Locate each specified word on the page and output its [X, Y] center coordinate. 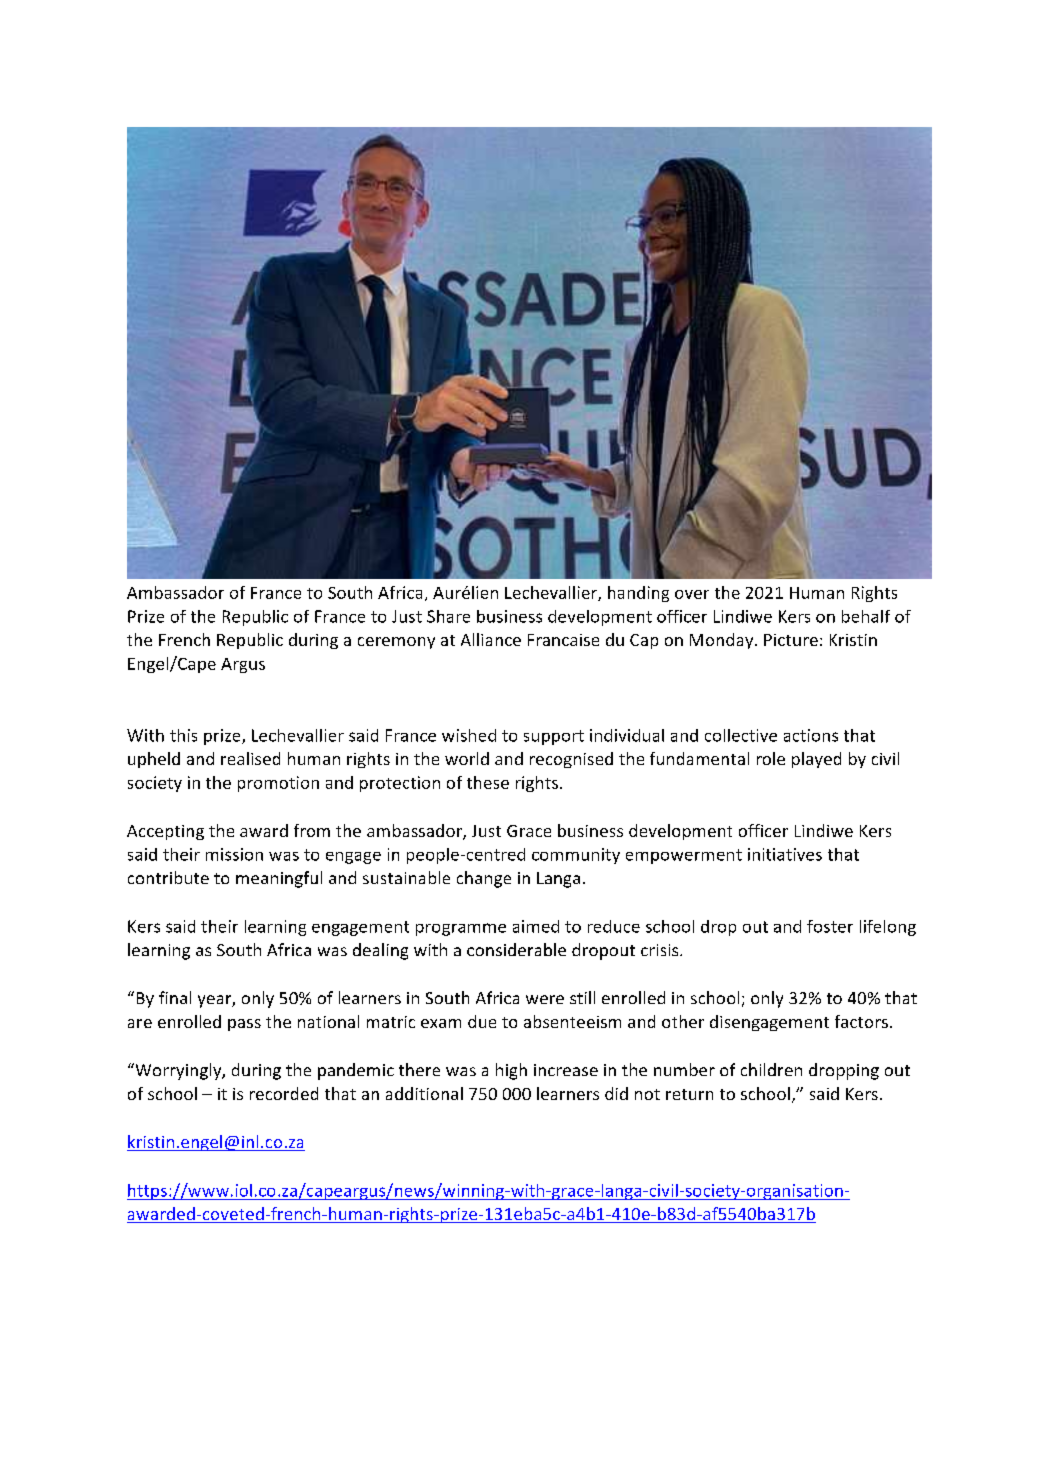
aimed [536, 926]
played [816, 760]
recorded [284, 1093]
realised [250, 758]
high [511, 1071]
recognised [571, 760]
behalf [866, 616]
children [771, 1069]
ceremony [396, 643]
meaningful [279, 879]
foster [830, 926]
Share [448, 616]
